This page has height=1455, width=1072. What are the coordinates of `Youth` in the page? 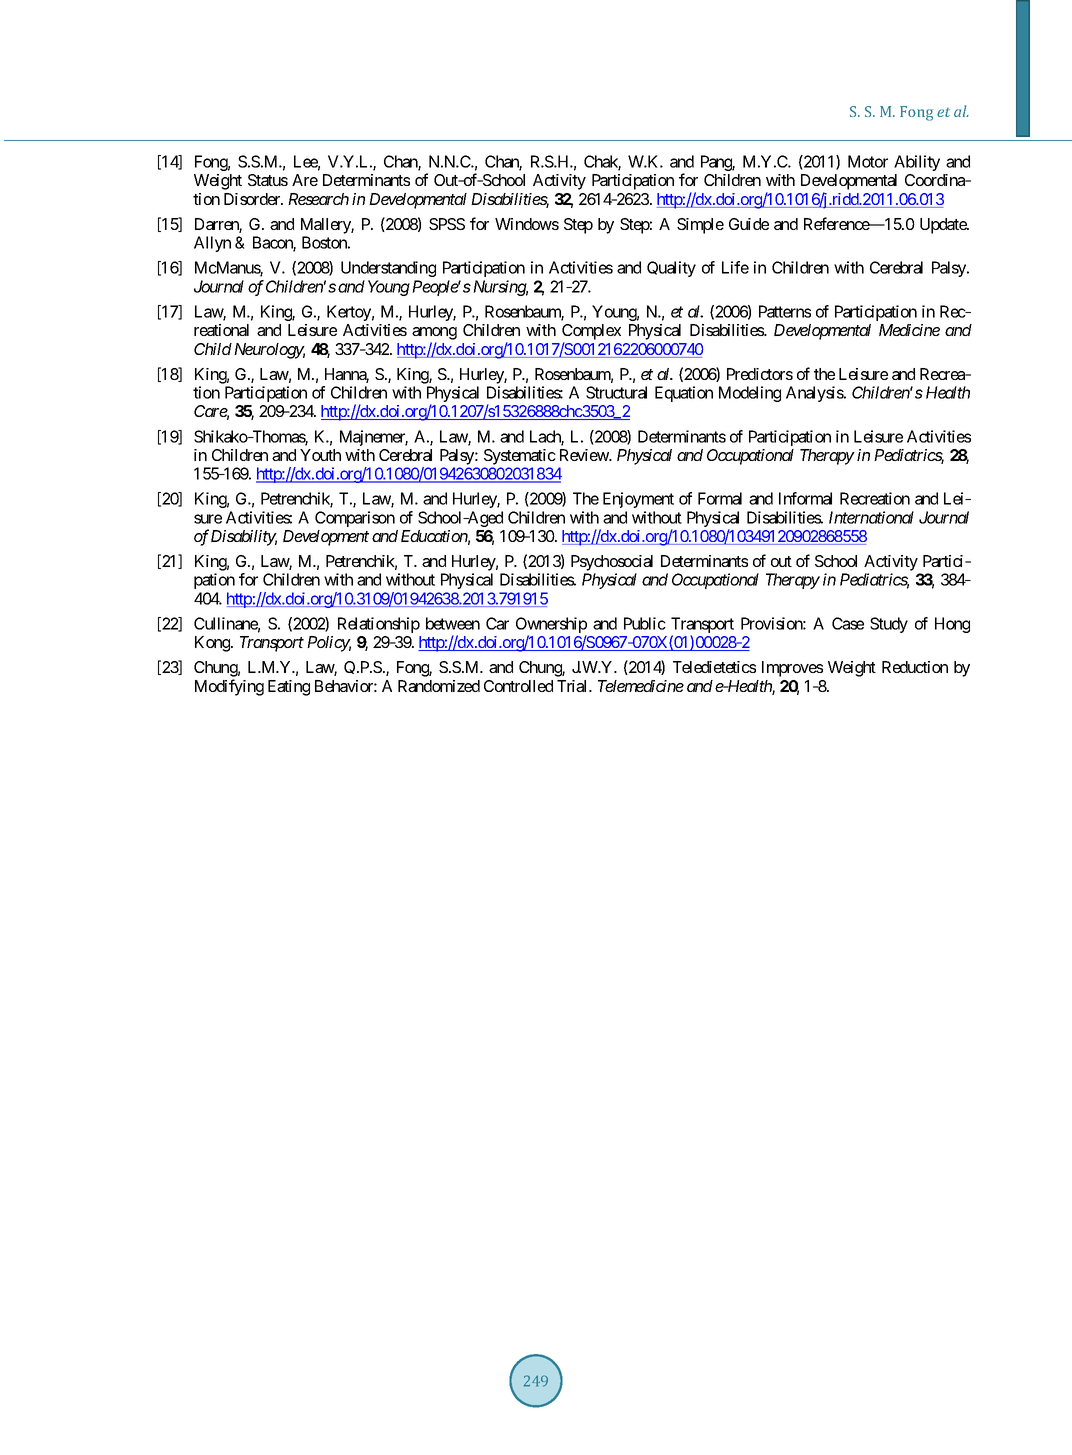 It's located at (320, 455).
